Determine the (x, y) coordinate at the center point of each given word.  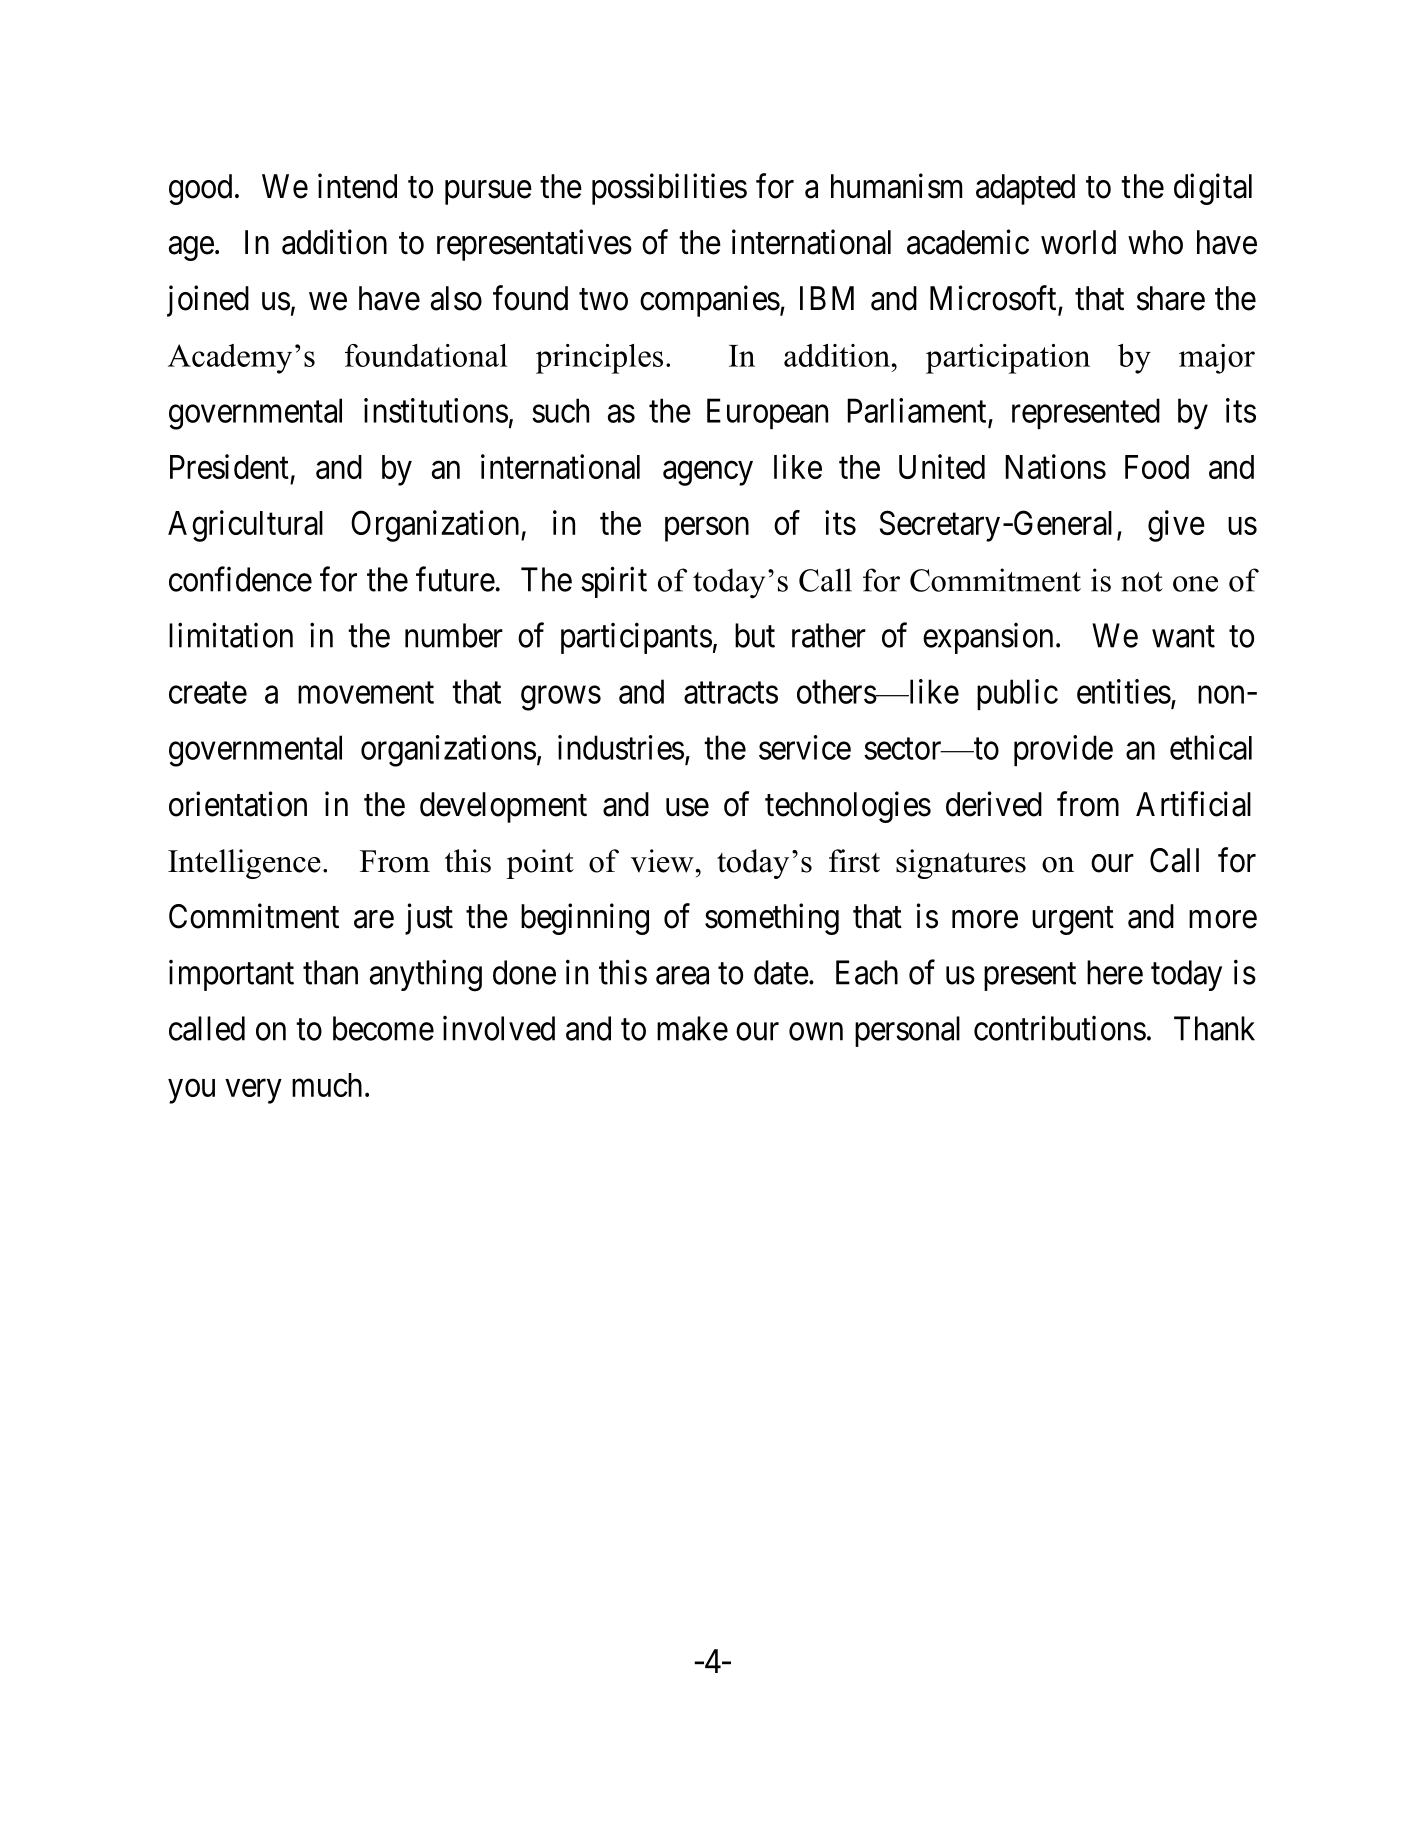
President (229, 466)
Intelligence (244, 864)
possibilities (669, 189)
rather (829, 635)
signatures (961, 864)
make (692, 1028)
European (767, 414)
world (1078, 242)
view (663, 861)
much (327, 1085)
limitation (231, 635)
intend (357, 186)
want (1183, 637)
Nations (1055, 466)
